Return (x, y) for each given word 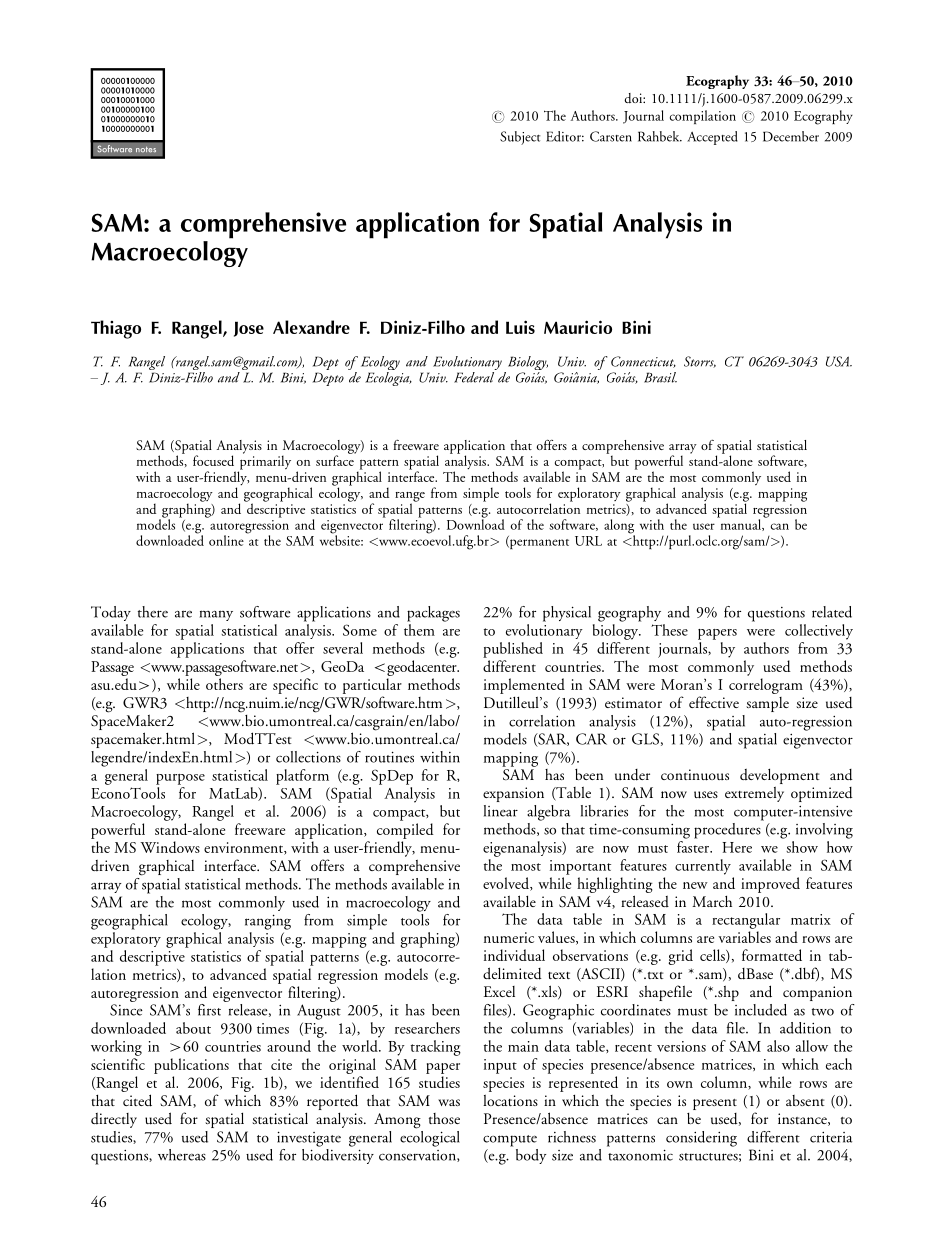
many (216, 615)
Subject (520, 138)
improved (770, 885)
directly (114, 1120)
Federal (474, 377)
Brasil (660, 377)
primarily (264, 462)
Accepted (712, 138)
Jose (249, 329)
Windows (170, 847)
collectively (819, 632)
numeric (509, 937)
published (513, 650)
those (444, 1118)
